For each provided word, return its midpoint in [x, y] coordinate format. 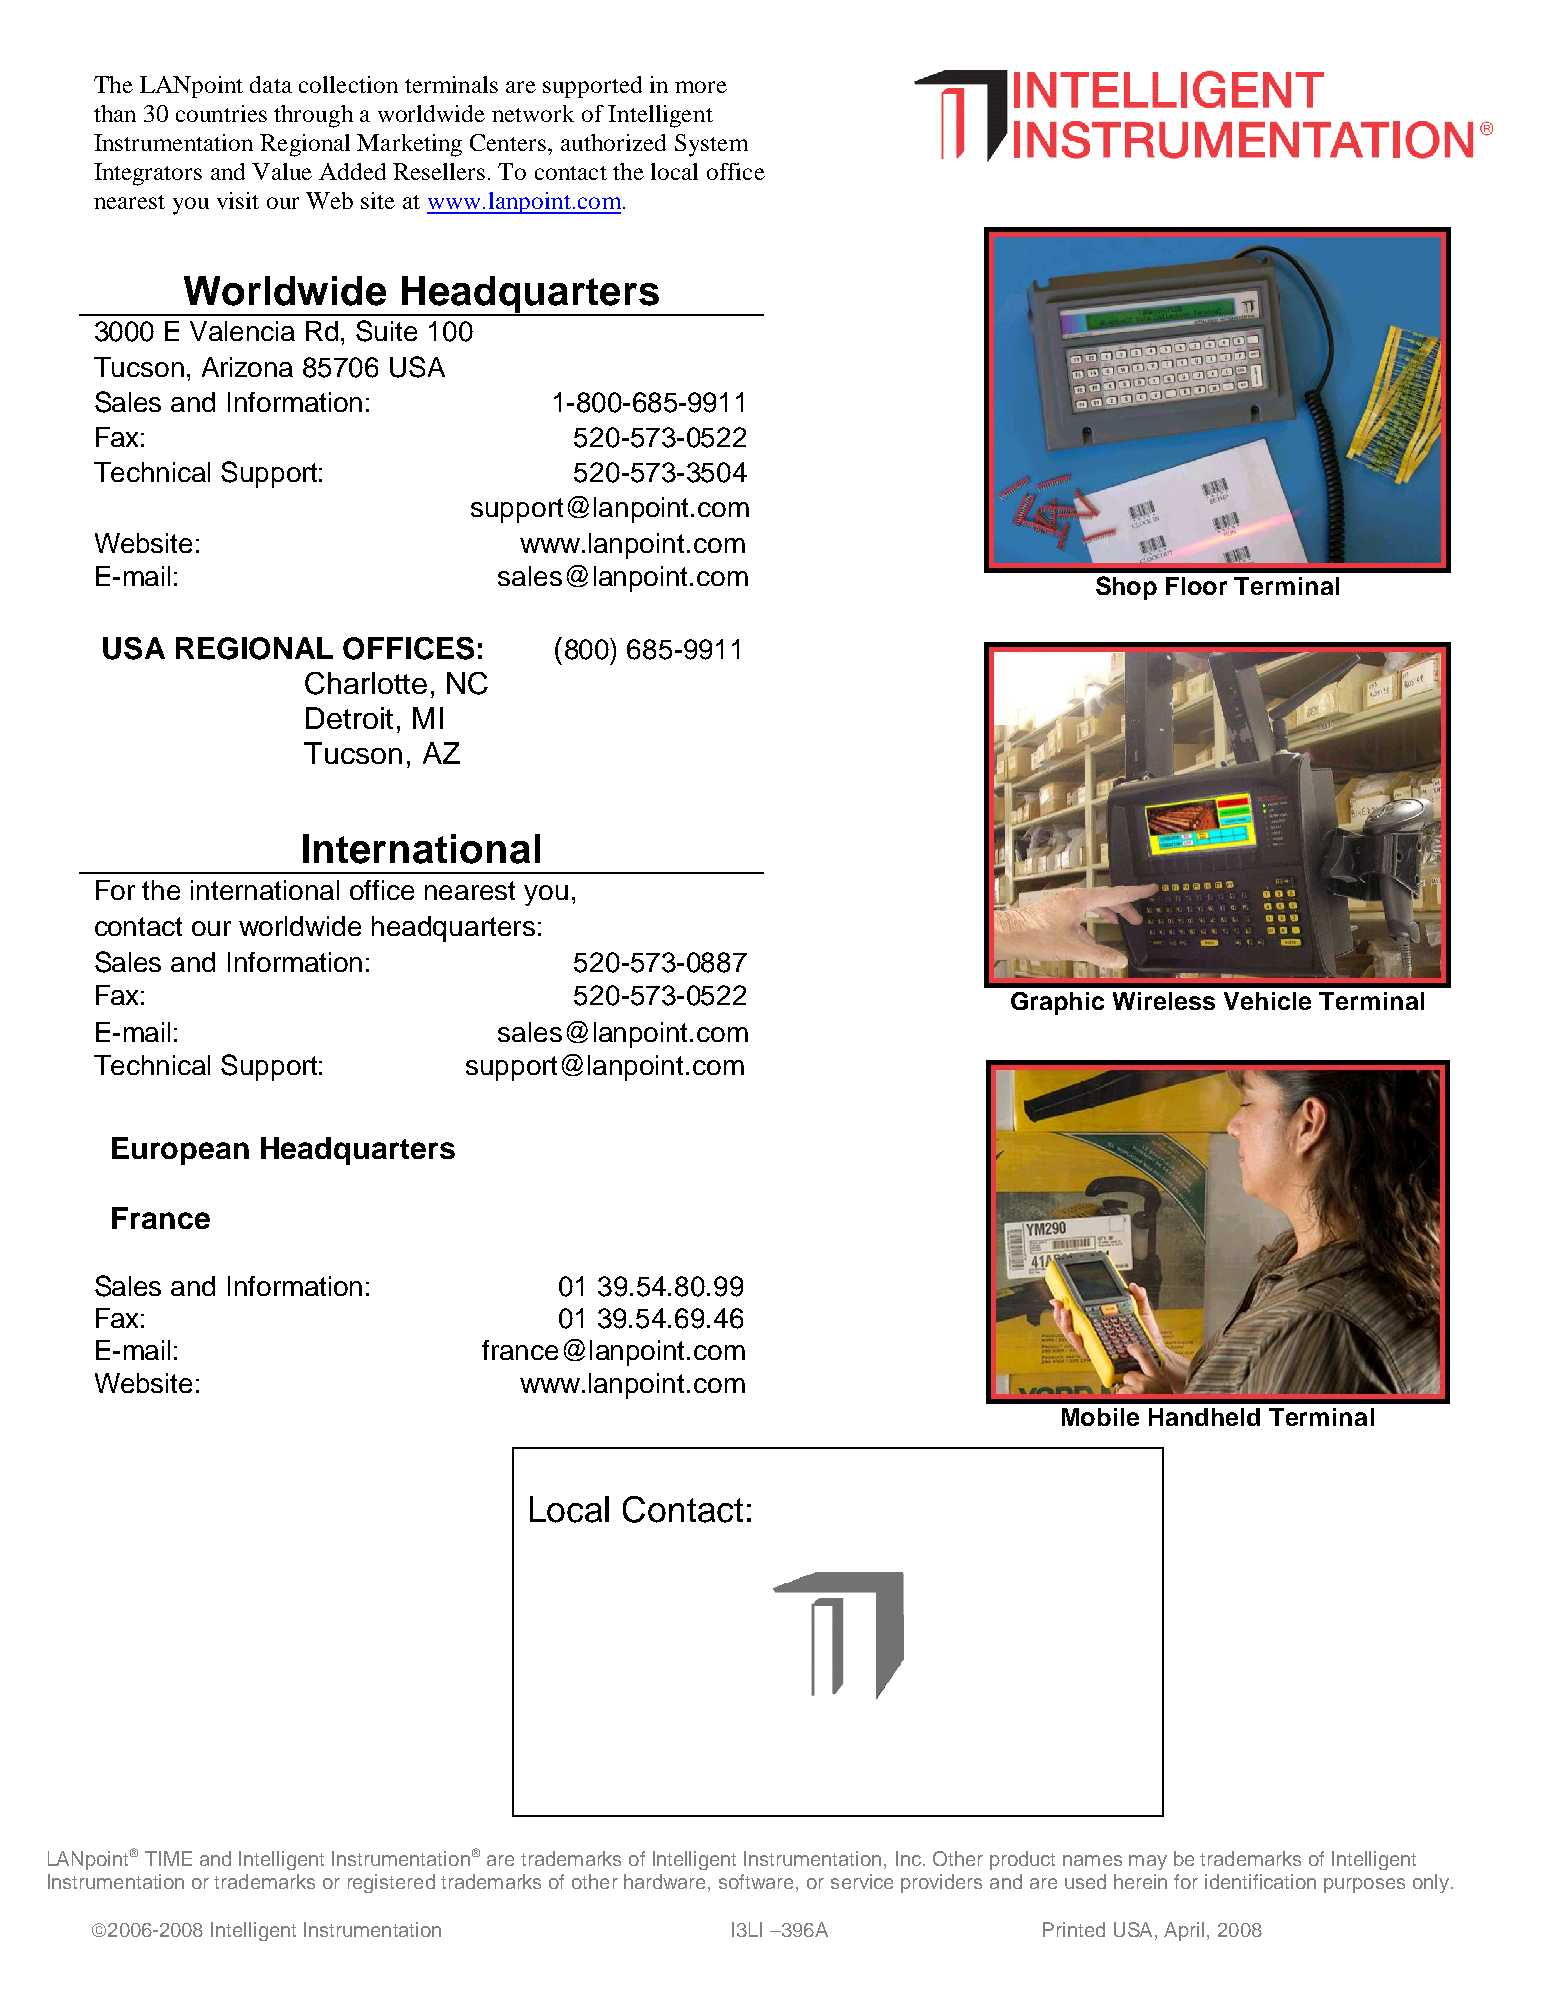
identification [1260, 1881]
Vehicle [1267, 1001]
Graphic [1057, 1003]
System [711, 145]
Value [282, 171]
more [701, 87]
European [180, 1151]
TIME [168, 1858]
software [758, 1883]
